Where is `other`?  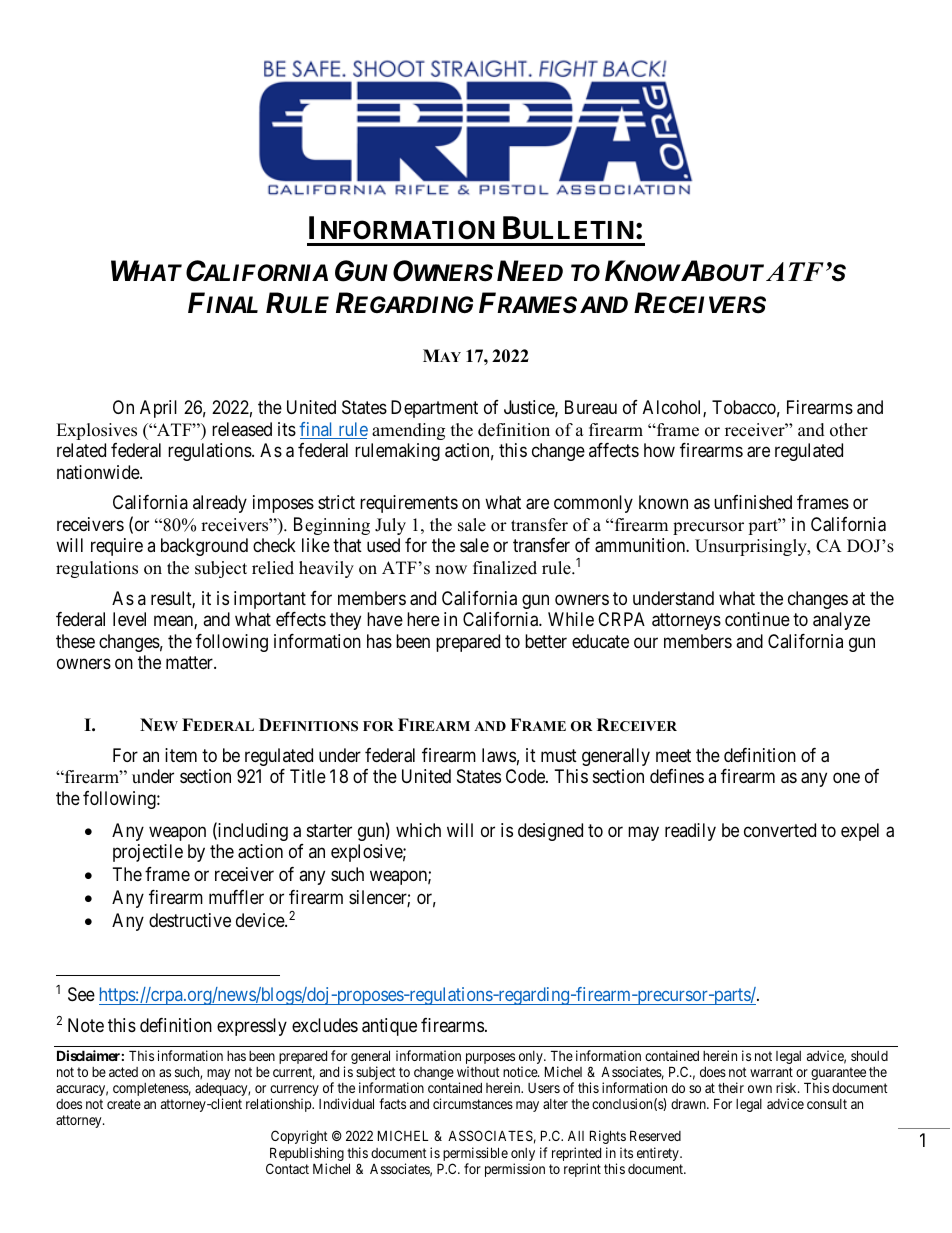 other is located at coordinates (849, 430).
